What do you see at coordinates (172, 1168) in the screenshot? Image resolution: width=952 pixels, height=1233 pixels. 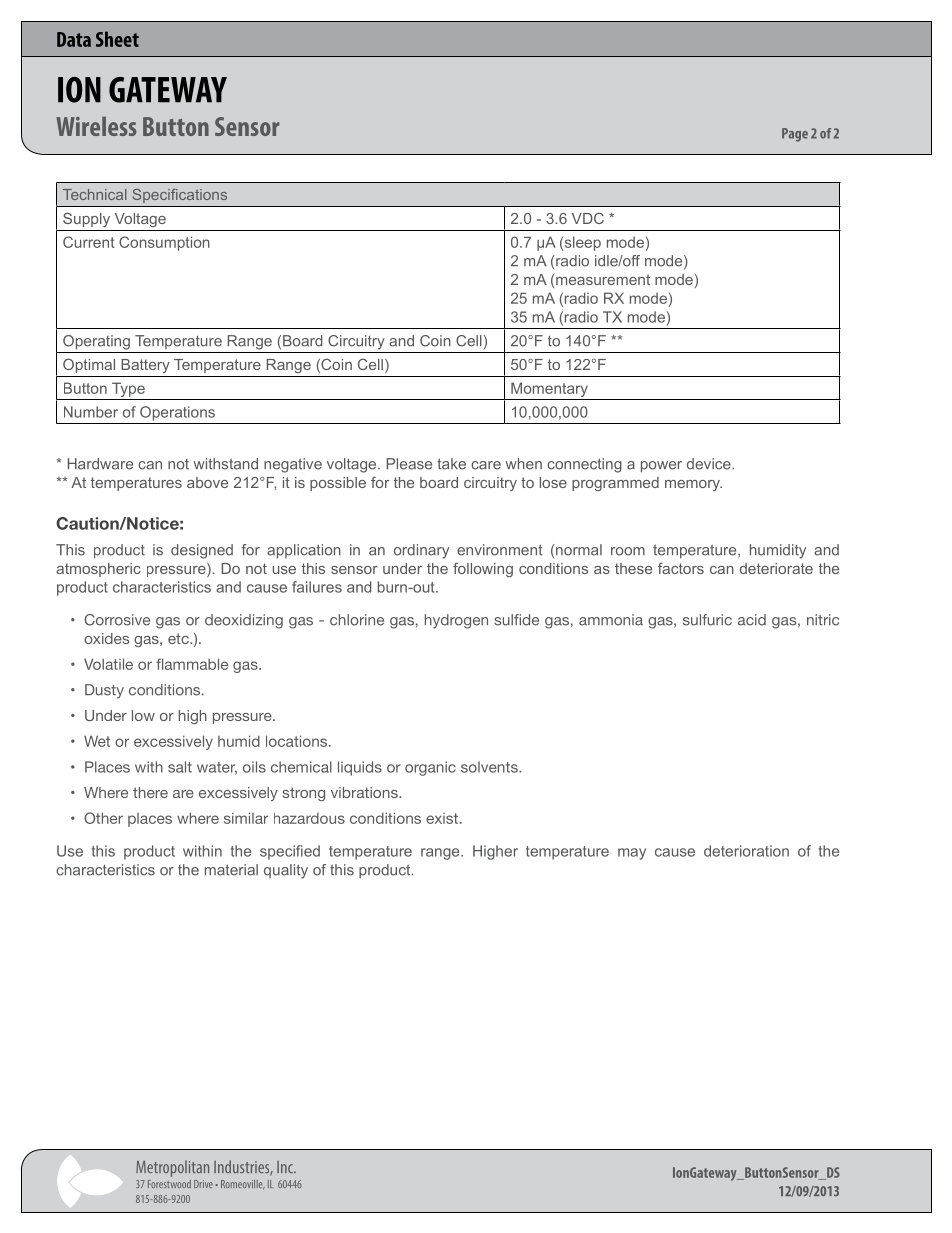 I see `Metropolitan` at bounding box center [172, 1168].
